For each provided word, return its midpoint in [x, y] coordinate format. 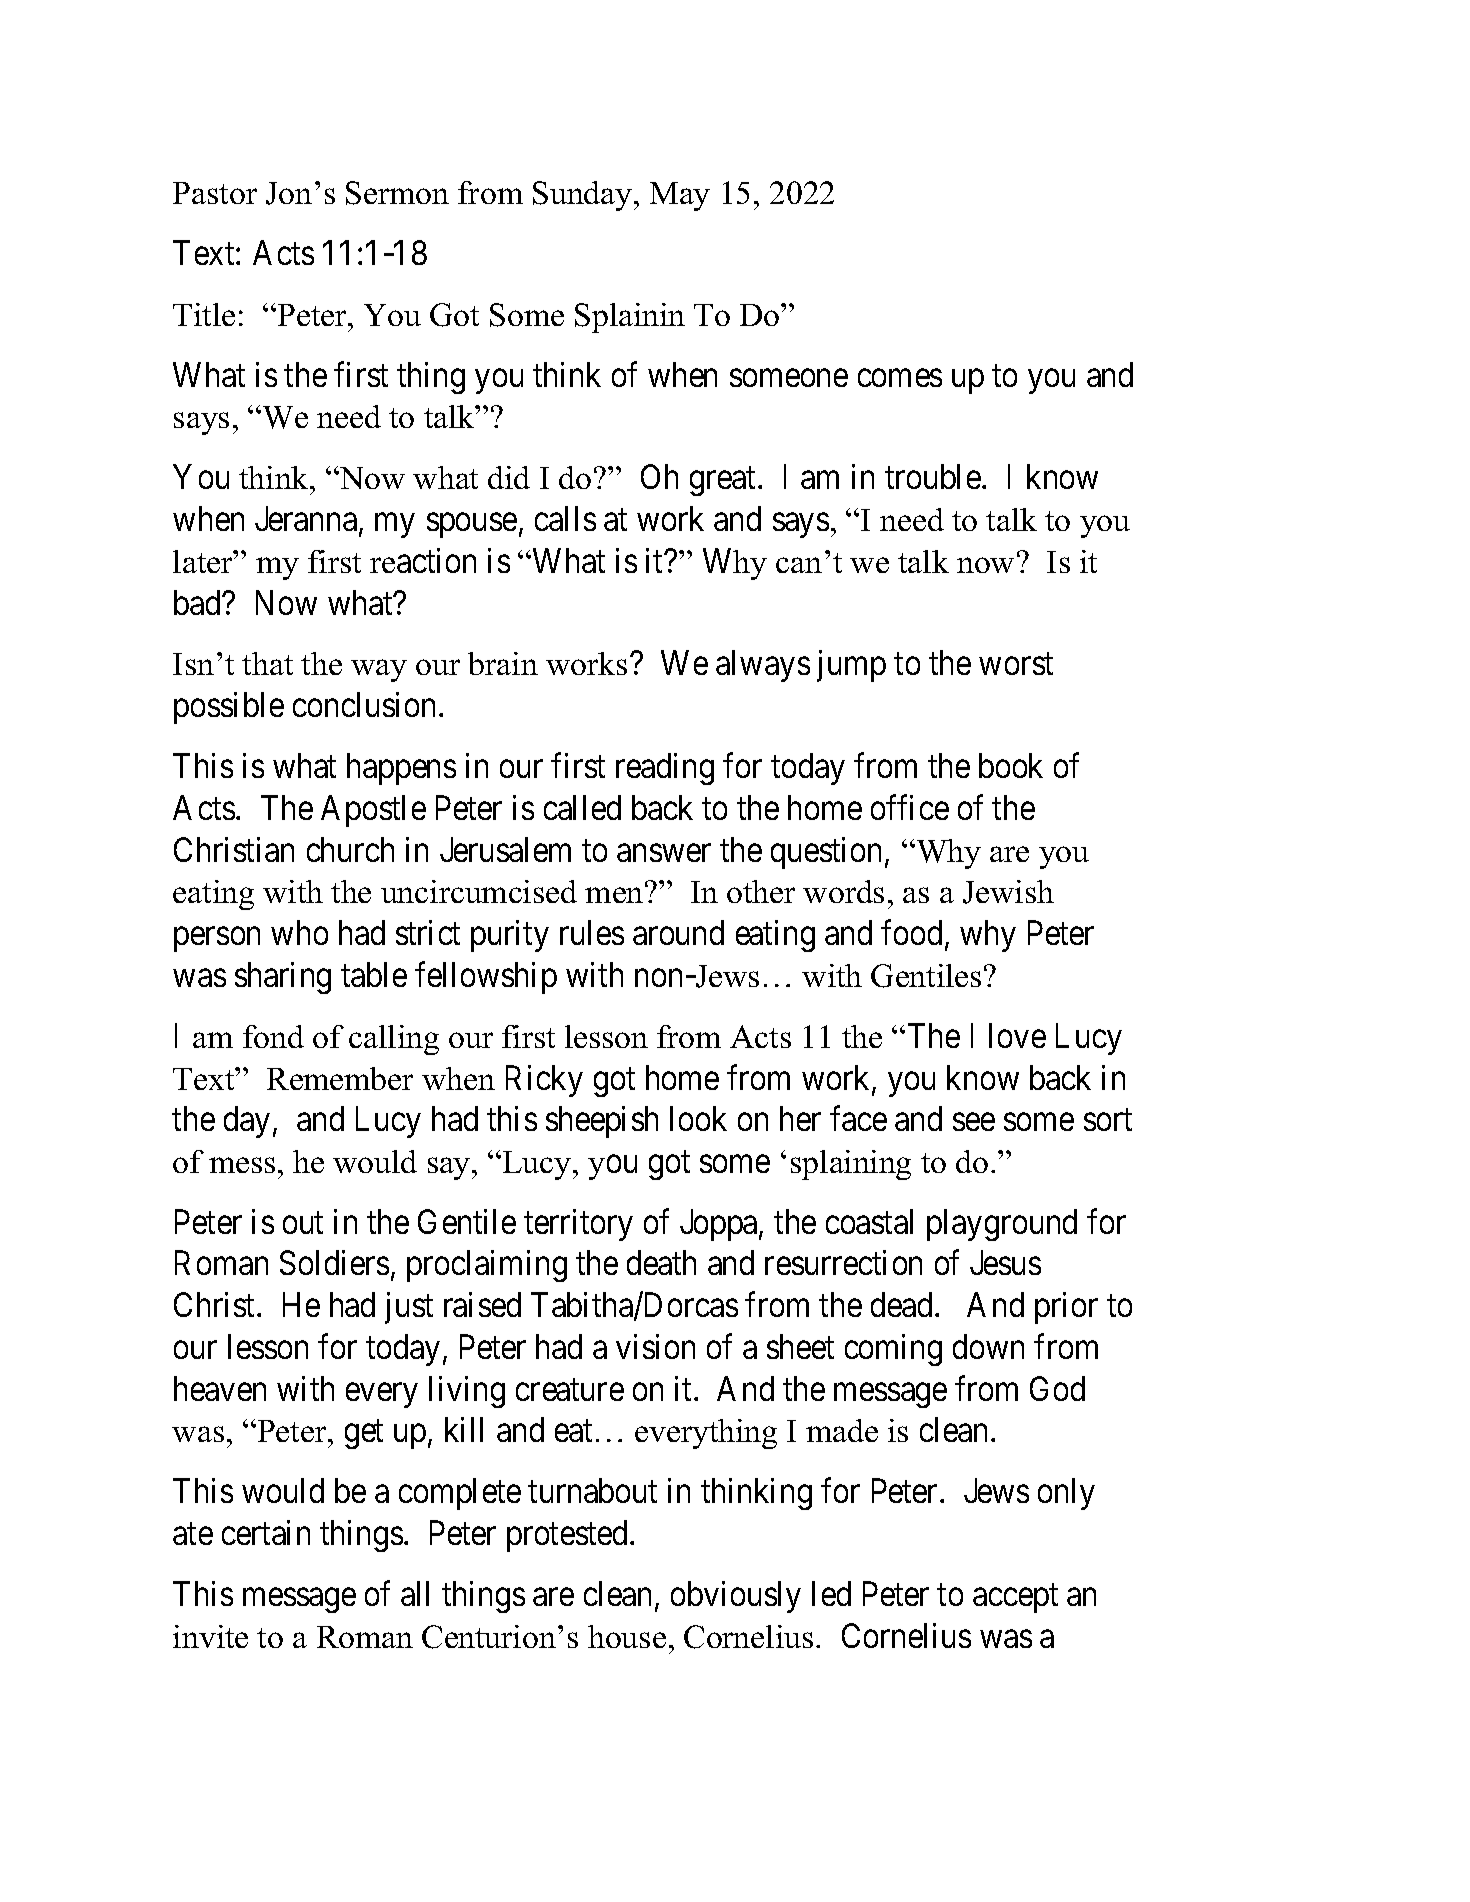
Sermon [397, 193]
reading [665, 769]
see [974, 1122]
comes [900, 378]
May [680, 196]
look [698, 1118]
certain [266, 1532]
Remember [340, 1078]
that [267, 663]
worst [1016, 664]
